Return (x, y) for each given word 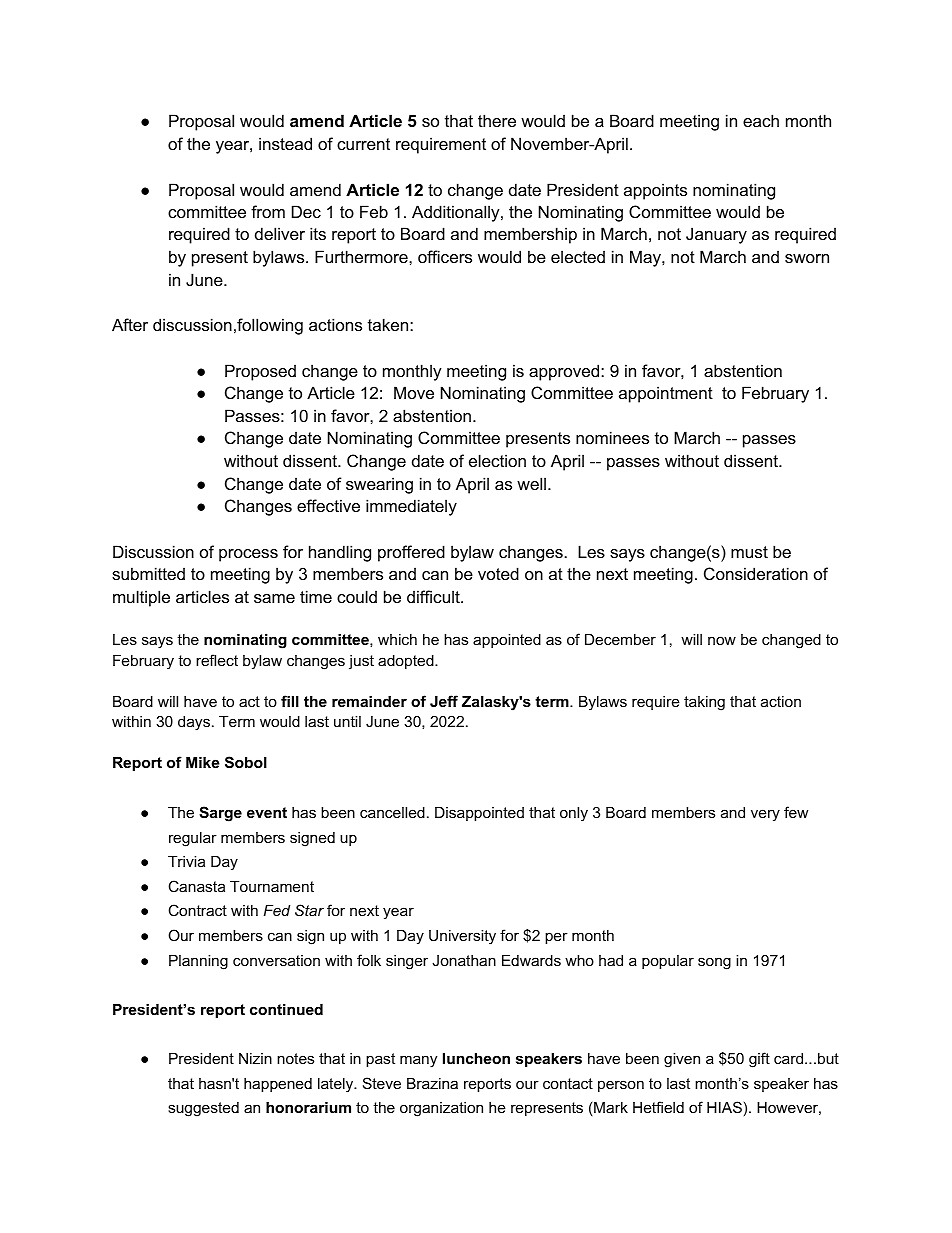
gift (759, 1060)
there (497, 120)
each (761, 120)
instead (285, 143)
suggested (203, 1109)
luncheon (476, 1058)
